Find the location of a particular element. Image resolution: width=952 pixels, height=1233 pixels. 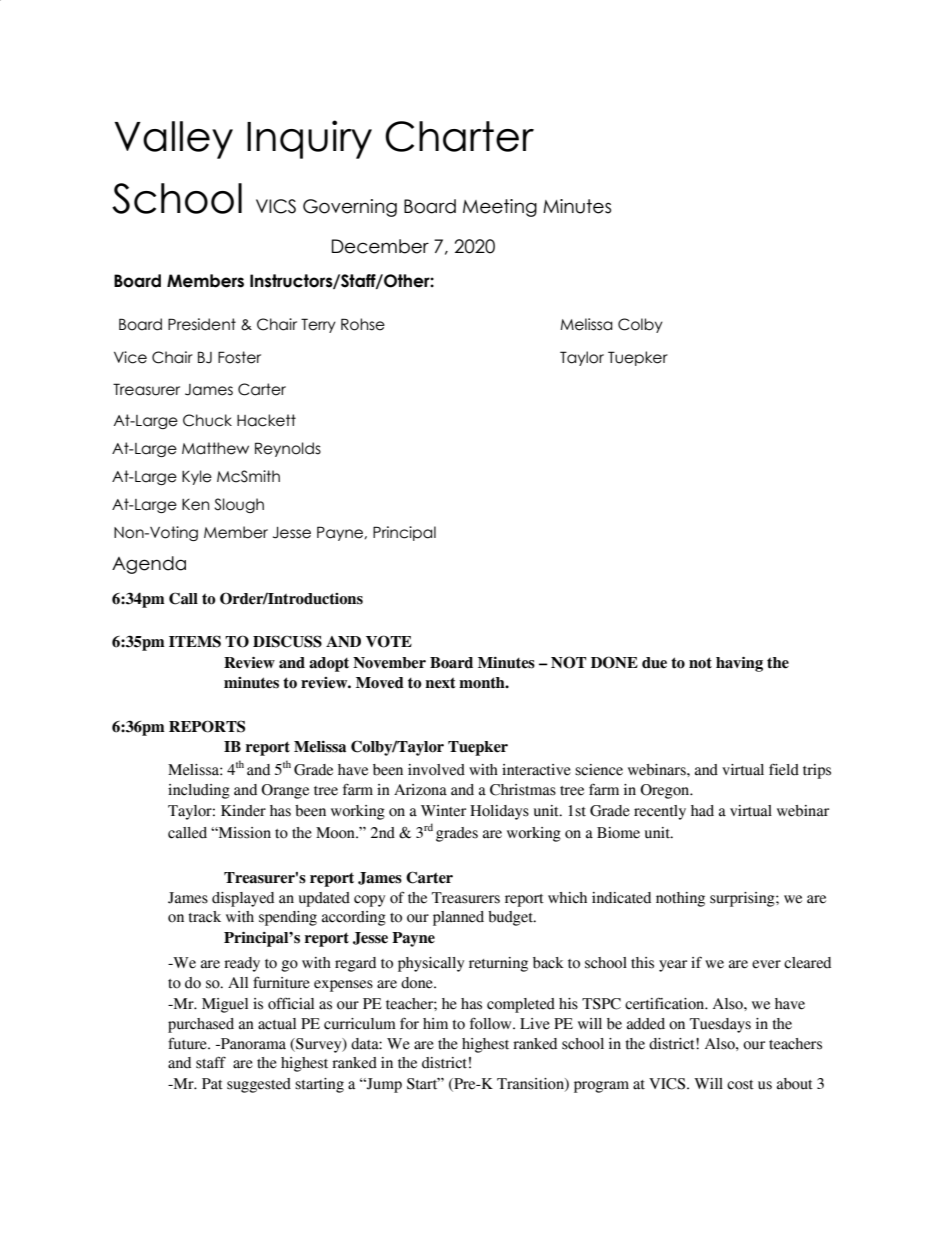

having is located at coordinates (739, 664).
